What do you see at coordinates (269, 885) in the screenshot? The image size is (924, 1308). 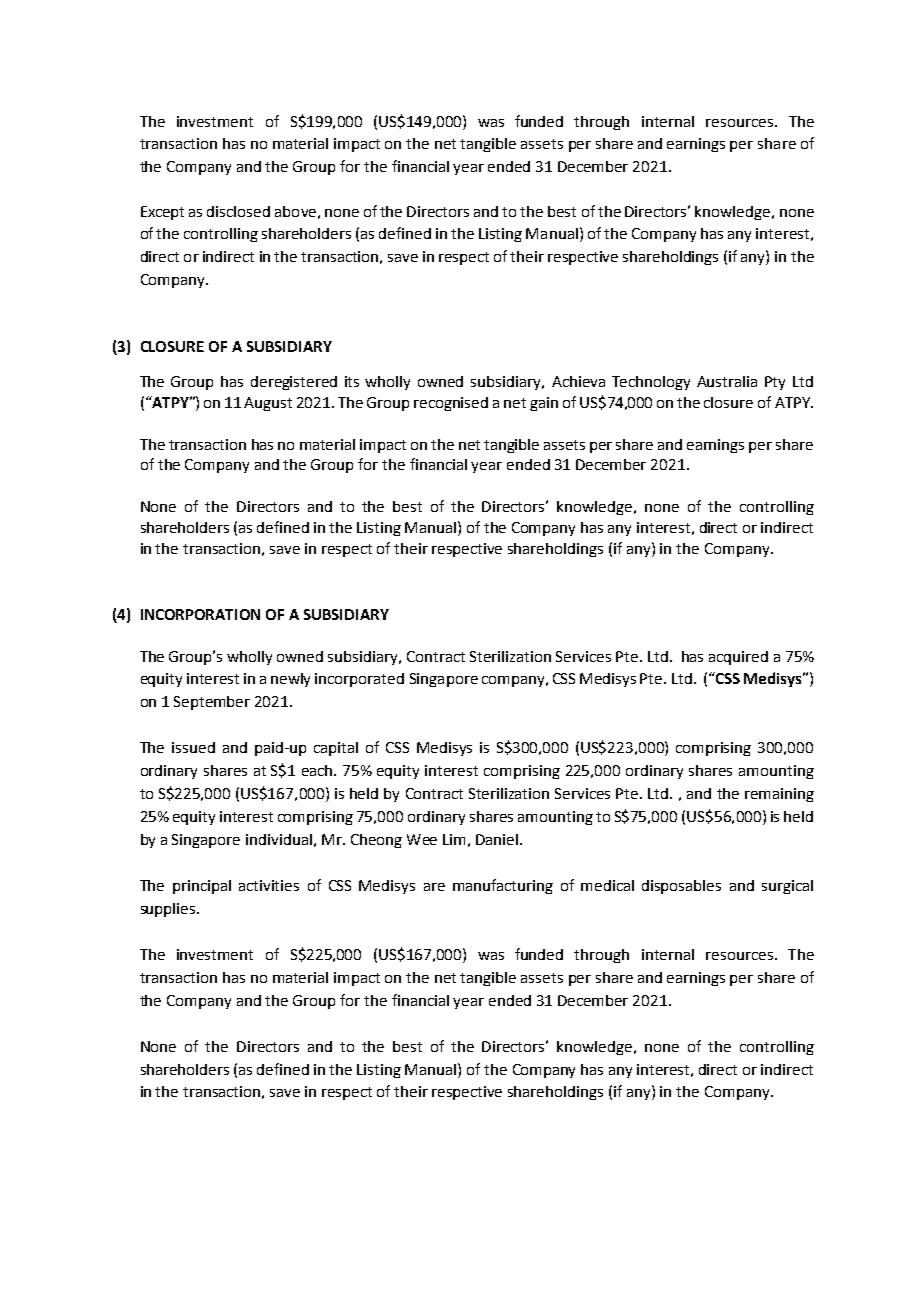 I see `activities` at bounding box center [269, 885].
